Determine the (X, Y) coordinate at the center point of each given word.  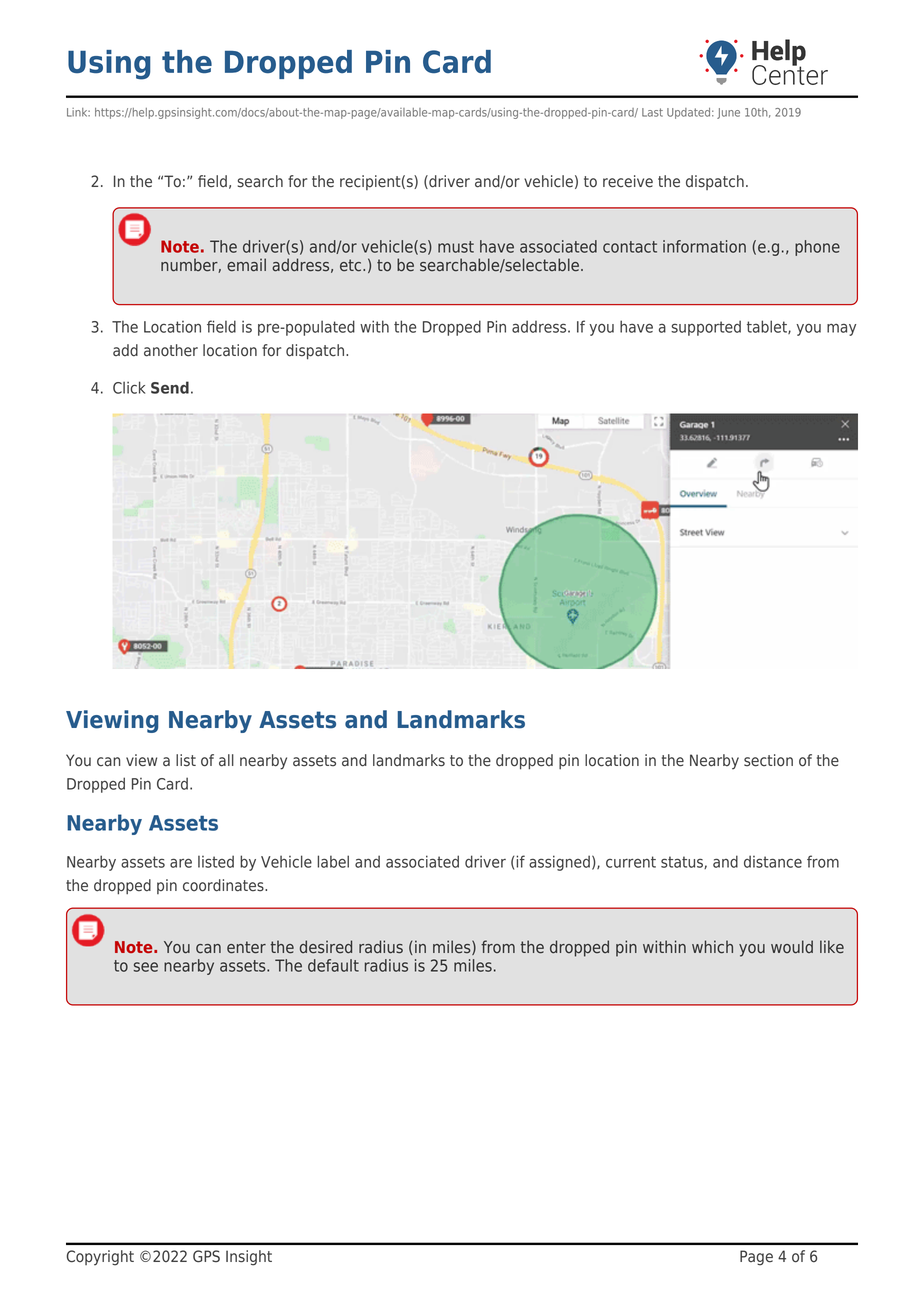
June (728, 113)
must (456, 247)
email (246, 265)
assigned (559, 863)
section (768, 760)
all (226, 760)
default (333, 965)
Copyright (100, 1258)
